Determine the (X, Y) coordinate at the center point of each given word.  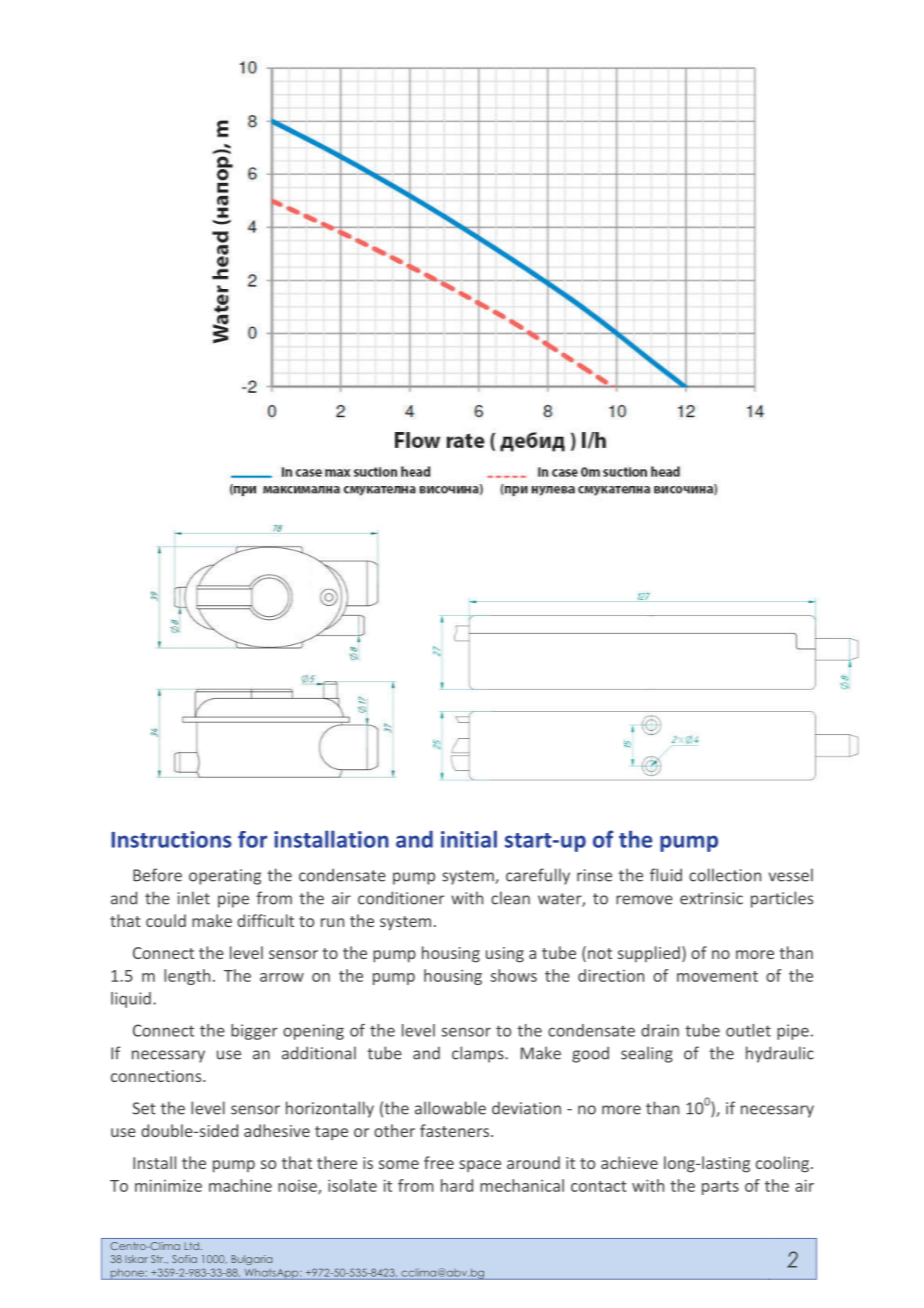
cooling (782, 1164)
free (439, 1162)
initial (469, 839)
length (187, 977)
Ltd (192, 1246)
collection (725, 875)
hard (457, 1185)
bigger (254, 1032)
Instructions (171, 839)
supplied (649, 954)
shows (514, 975)
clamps (479, 1054)
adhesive (277, 1130)
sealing (647, 1054)
